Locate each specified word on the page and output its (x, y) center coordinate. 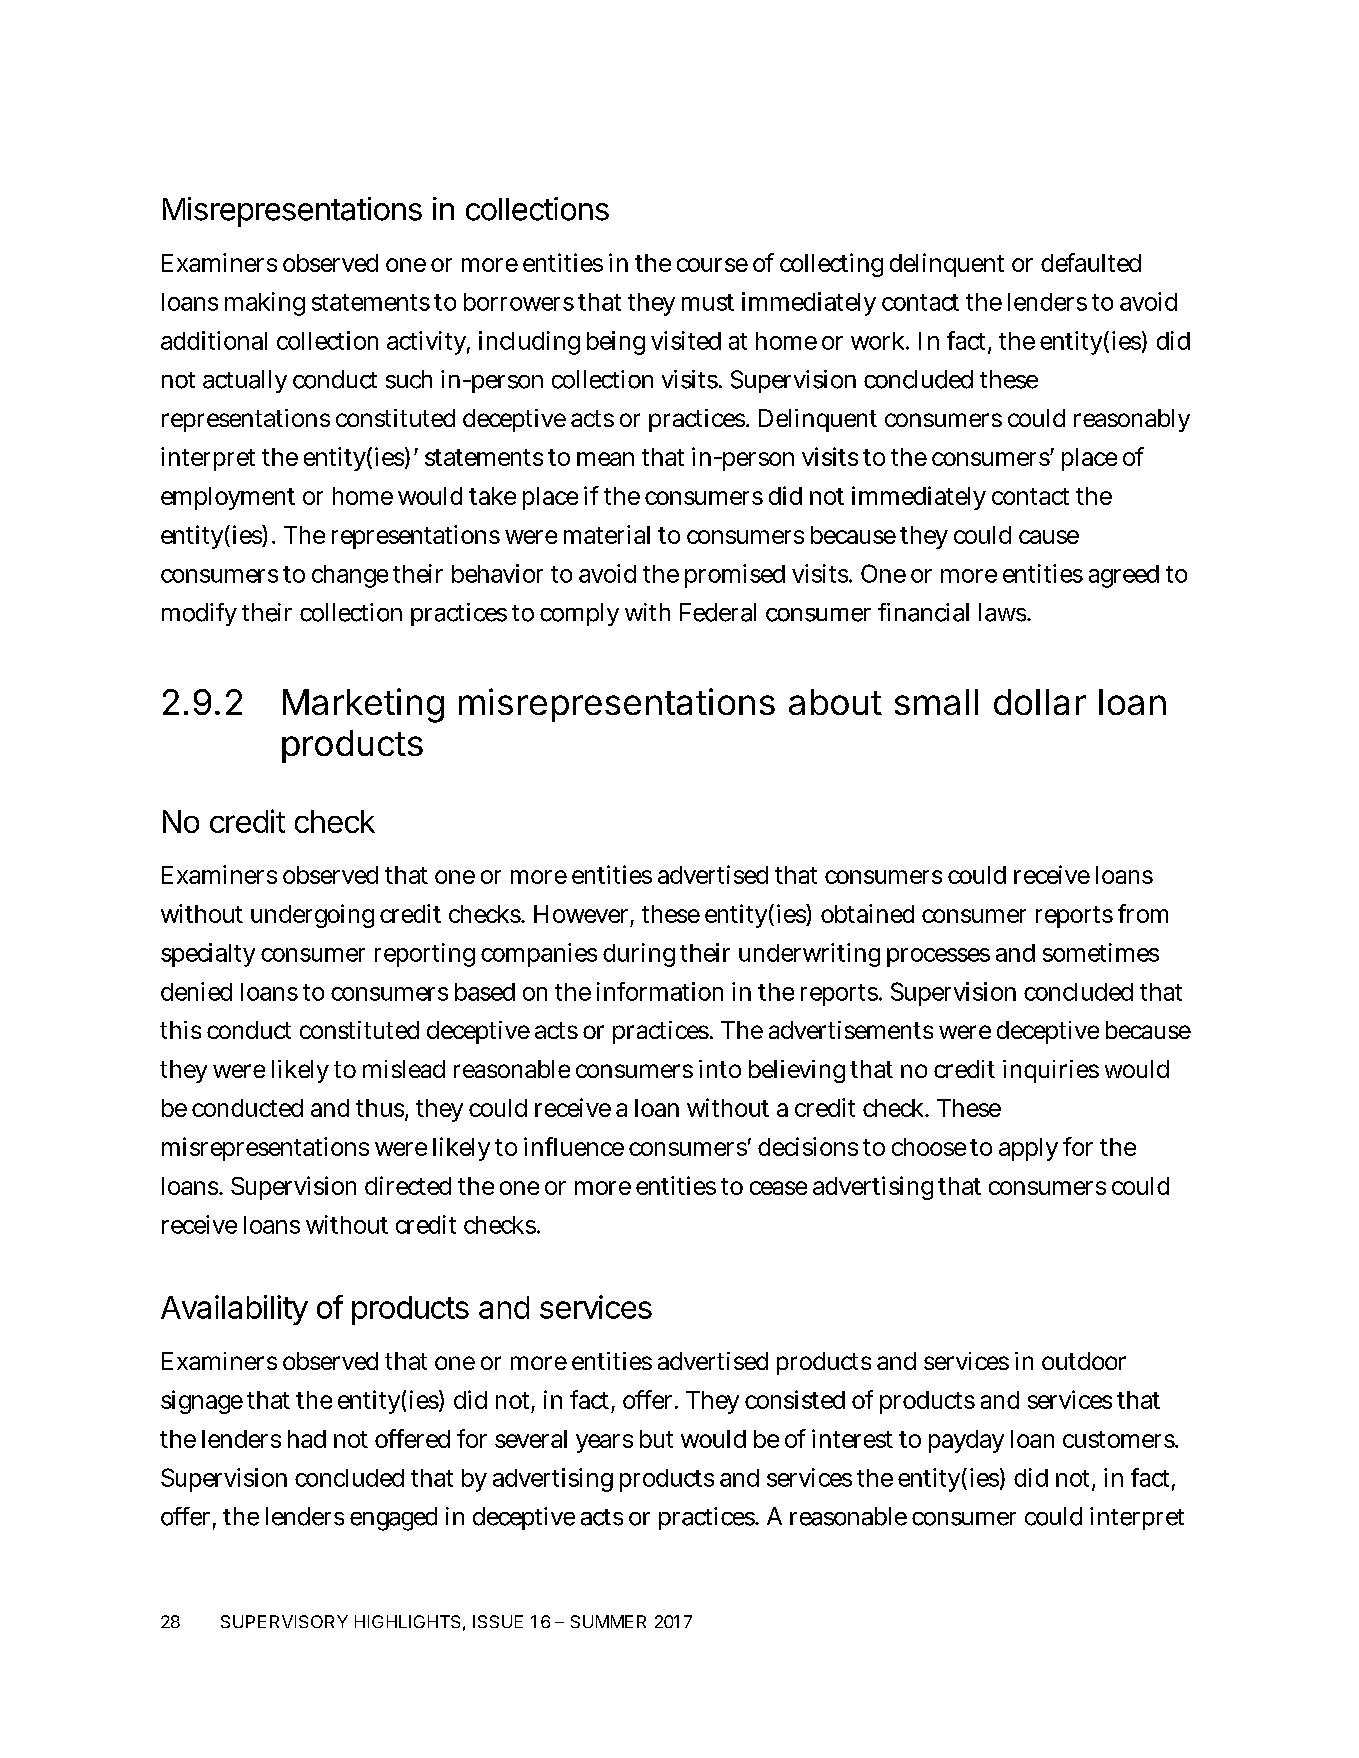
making (265, 304)
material (607, 534)
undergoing (312, 916)
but (656, 1439)
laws (1003, 612)
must (708, 302)
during (639, 955)
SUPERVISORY (284, 1621)
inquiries (1051, 1071)
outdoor (1084, 1361)
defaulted (1091, 262)
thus (381, 1109)
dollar (1040, 702)
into (720, 1069)
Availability (234, 1310)
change (350, 576)
